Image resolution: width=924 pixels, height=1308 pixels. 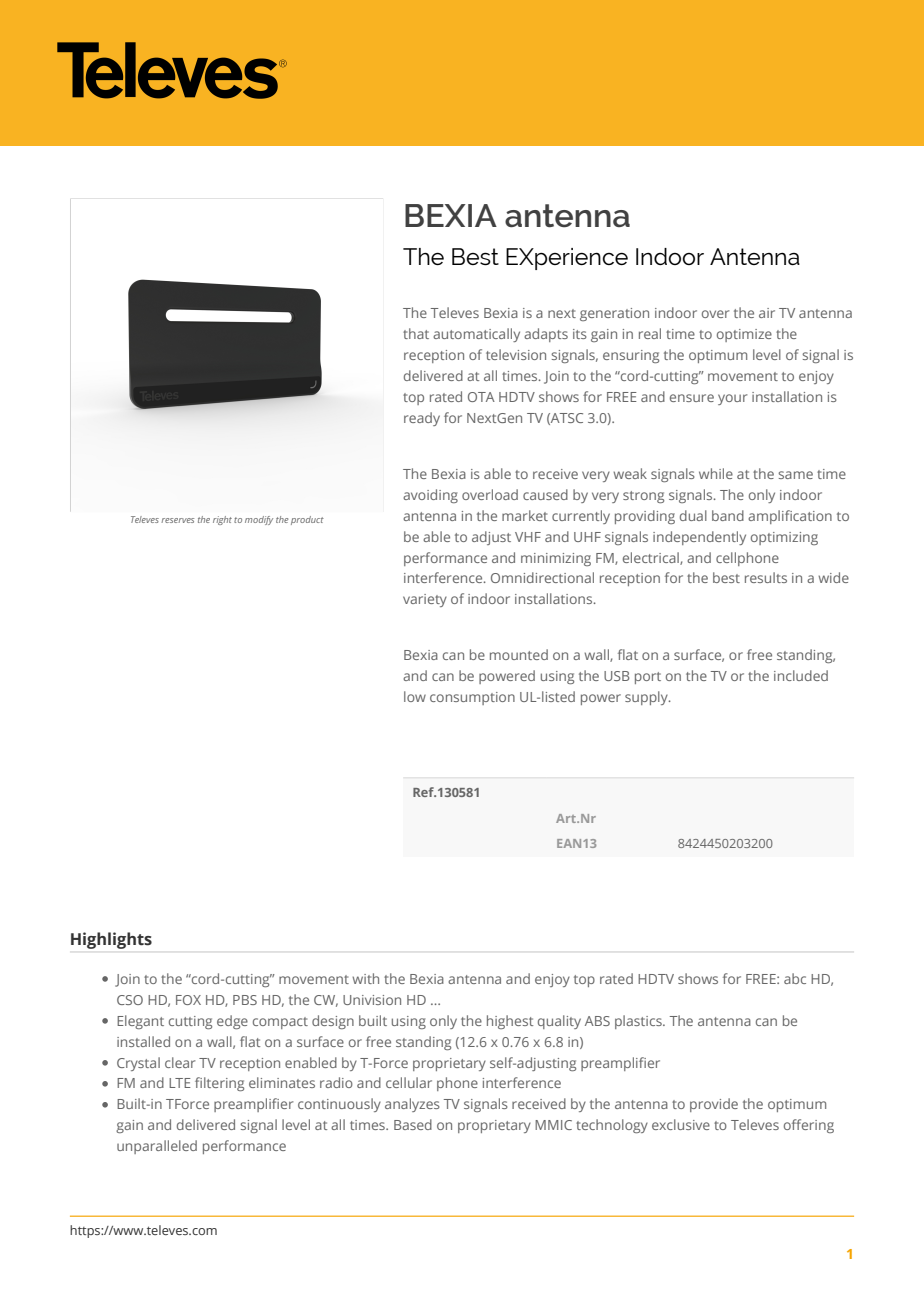 What do you see at coordinates (801, 675) in the page?
I see `included` at bounding box center [801, 675].
